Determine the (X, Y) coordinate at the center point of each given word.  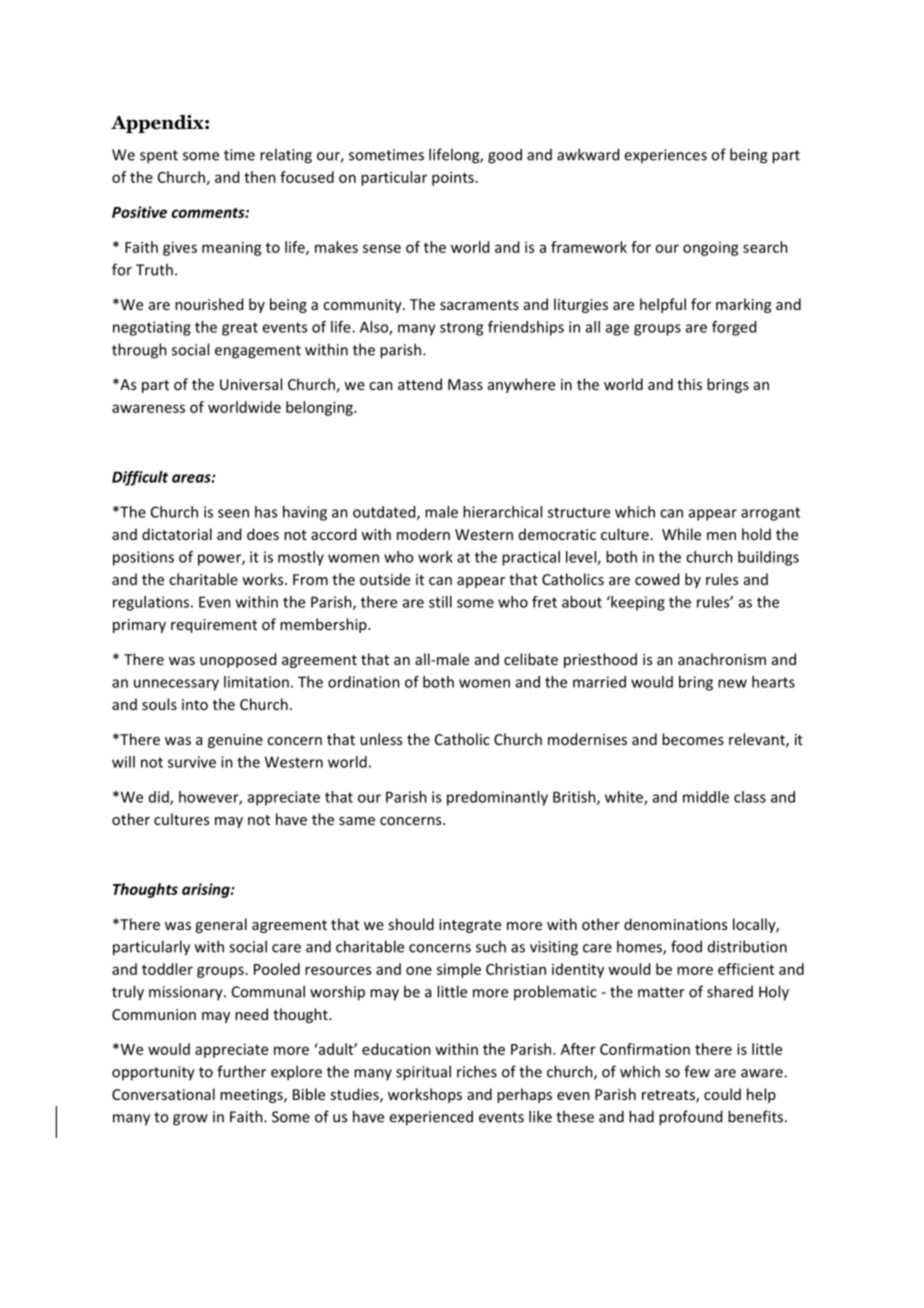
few (697, 1071)
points (453, 178)
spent (159, 157)
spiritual (423, 1073)
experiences (665, 156)
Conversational (163, 1094)
